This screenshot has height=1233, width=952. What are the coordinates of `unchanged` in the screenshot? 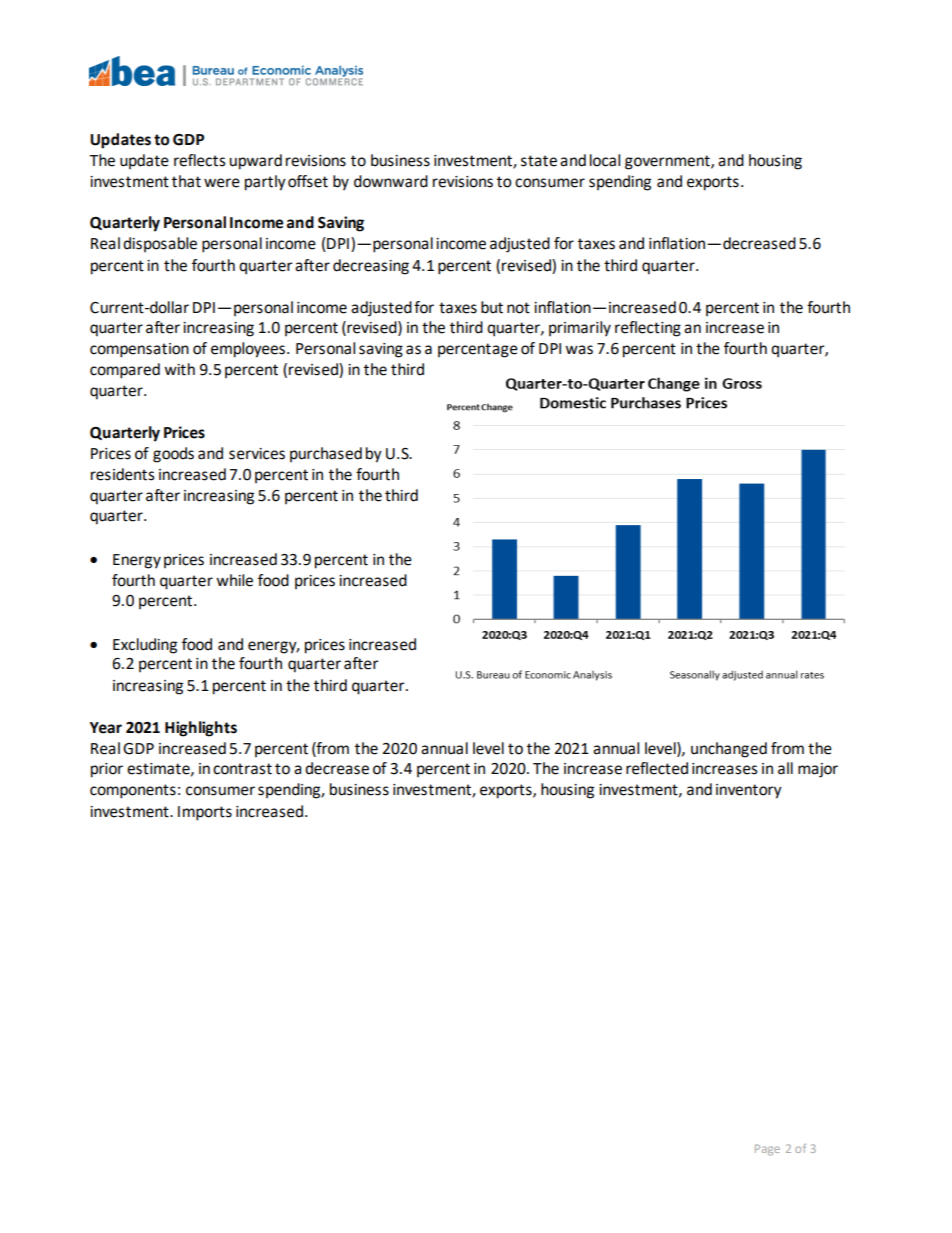 It's located at (729, 750).
